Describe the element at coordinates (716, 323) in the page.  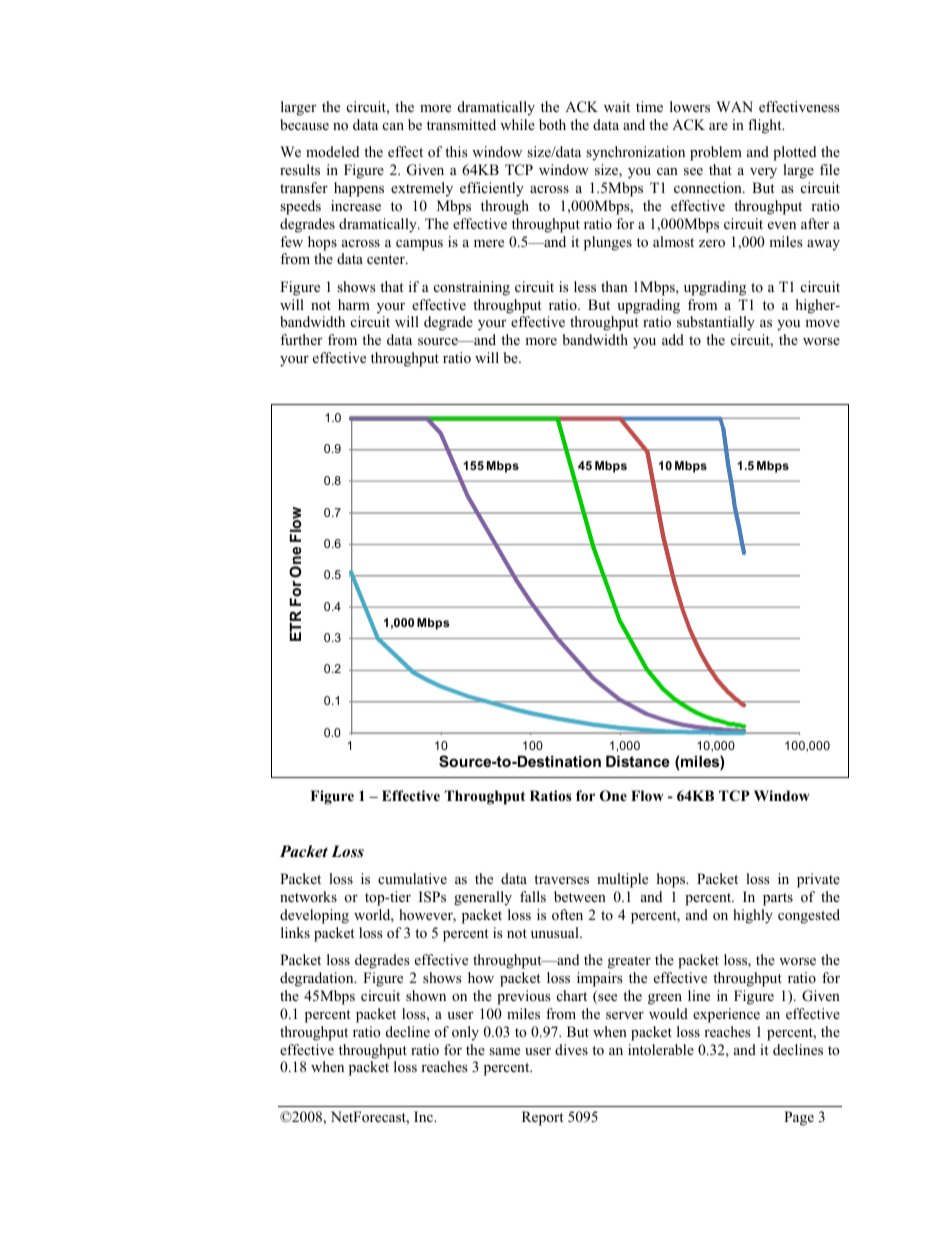
I see `substantially` at that location.
